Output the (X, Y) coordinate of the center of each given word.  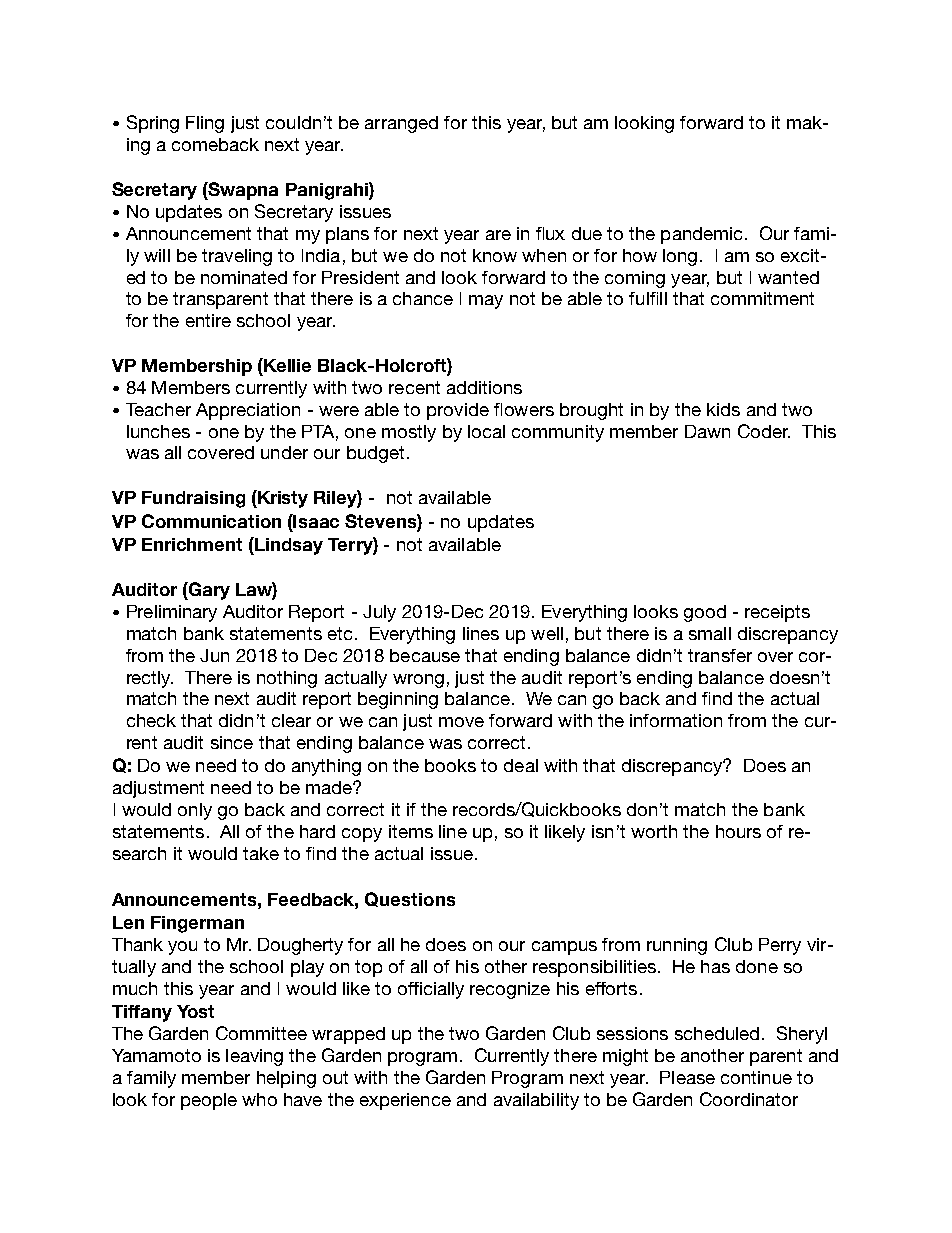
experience (405, 1101)
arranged (401, 124)
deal (521, 765)
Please (687, 1077)
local (486, 431)
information (676, 720)
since (232, 742)
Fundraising (193, 499)
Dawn (707, 431)
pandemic (701, 235)
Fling (205, 124)
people (209, 1101)
